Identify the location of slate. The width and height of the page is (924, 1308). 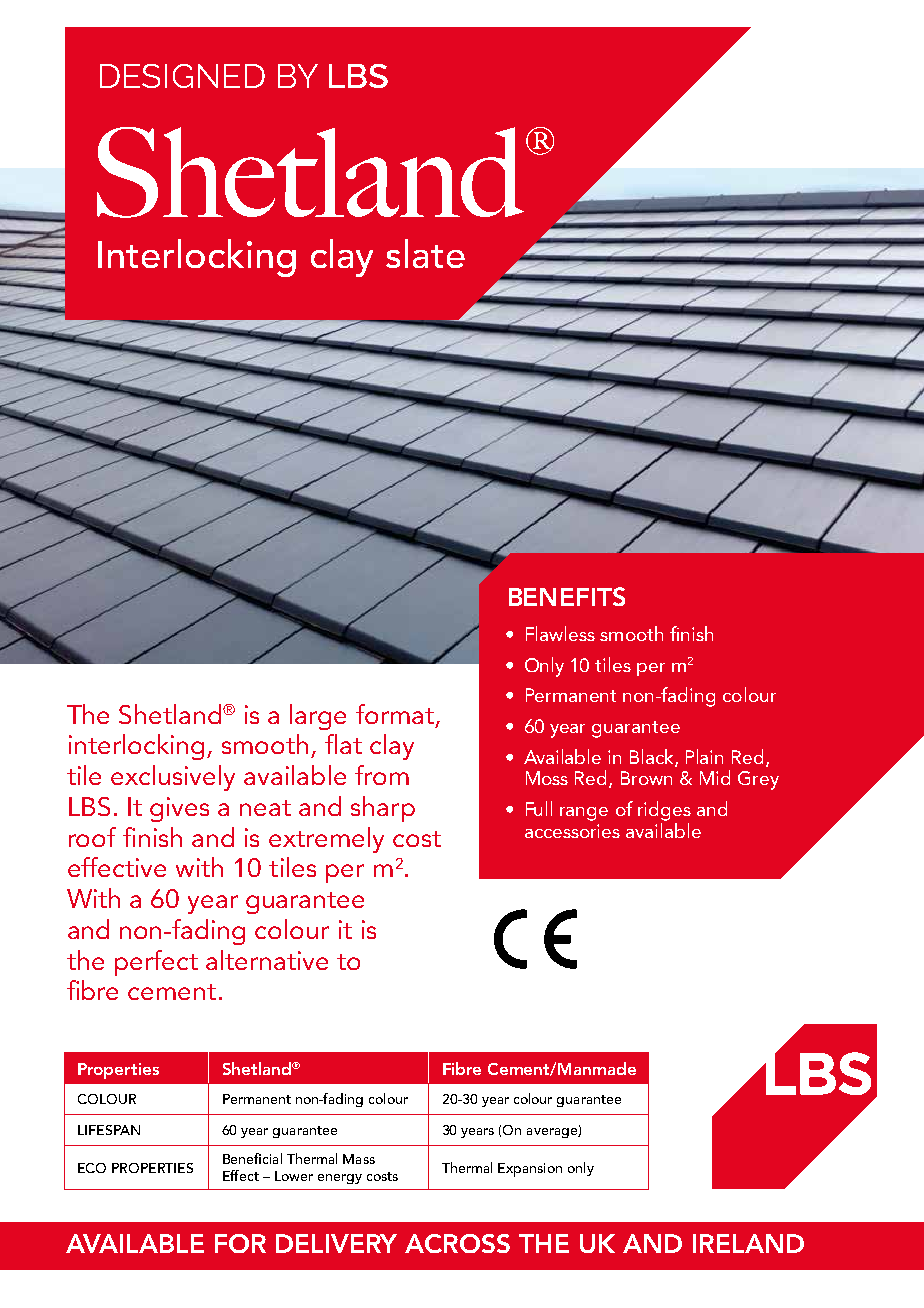
(425, 253).
